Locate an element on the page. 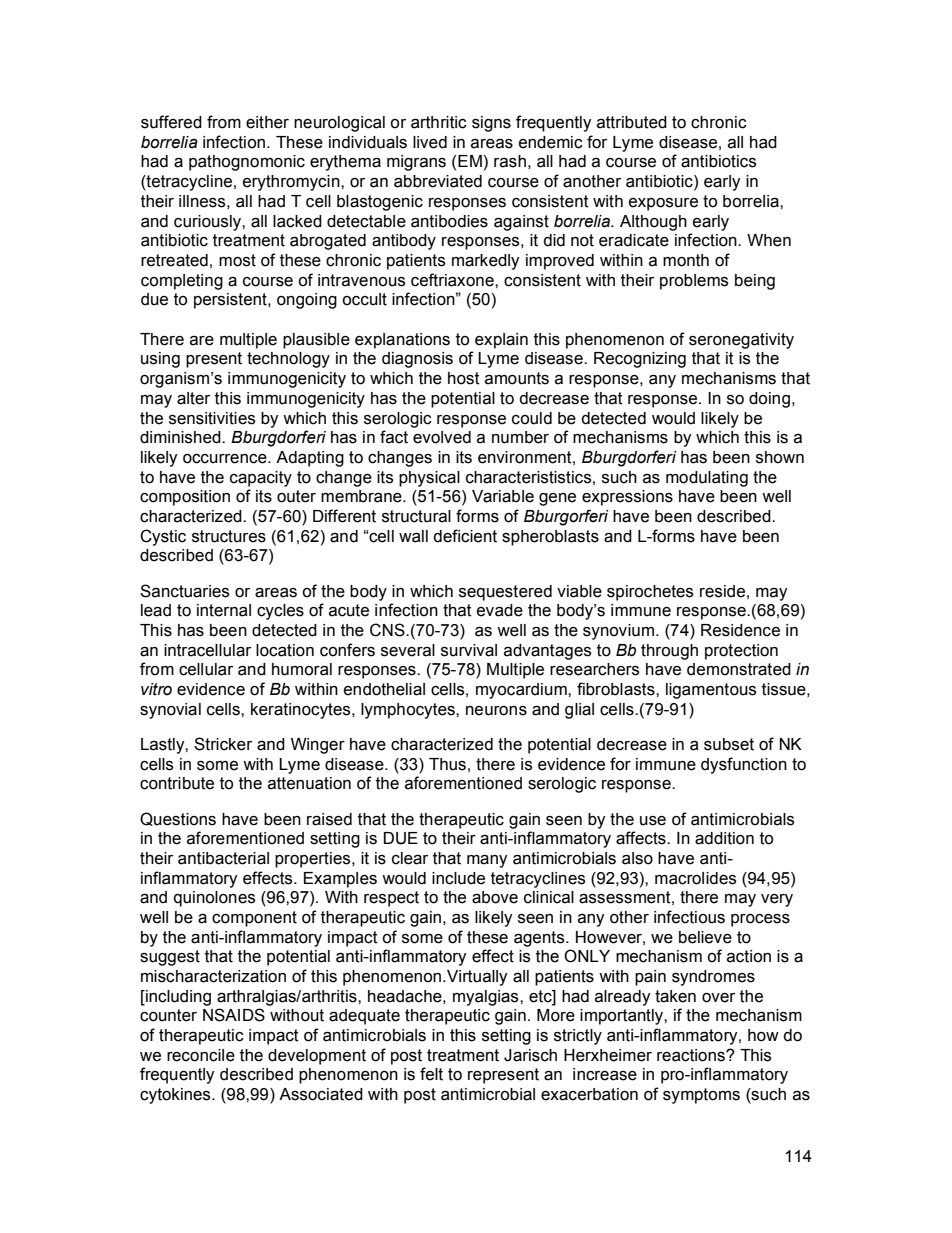 Image resolution: width=952 pixels, height=1233 pixels. evade is located at coordinates (500, 610).
